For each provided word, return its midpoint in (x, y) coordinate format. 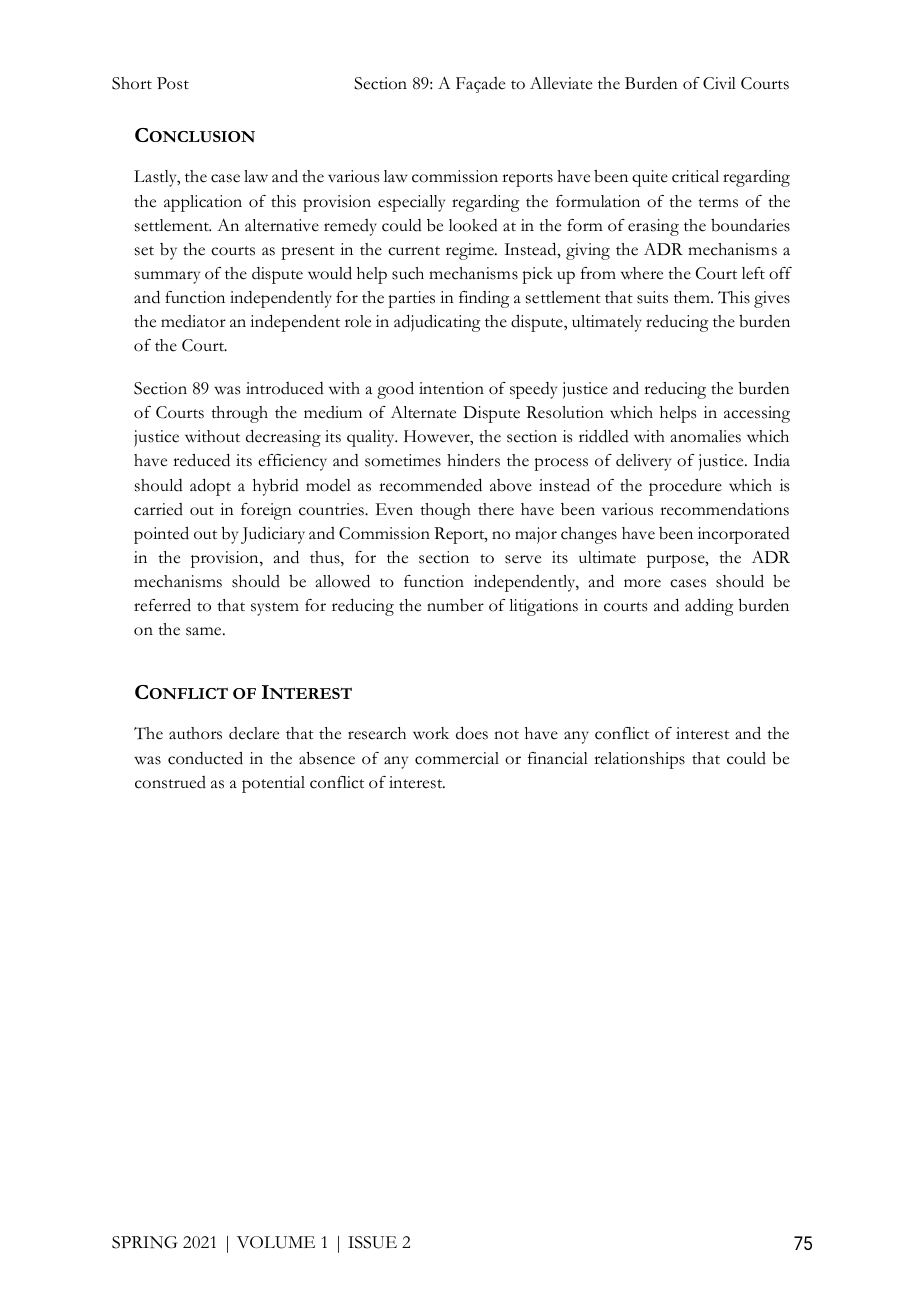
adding (709, 607)
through (239, 414)
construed (170, 782)
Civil (719, 83)
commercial (457, 758)
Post (173, 83)
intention (451, 388)
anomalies (706, 436)
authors (195, 733)
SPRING (145, 1242)
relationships (639, 760)
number (455, 605)
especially (411, 203)
